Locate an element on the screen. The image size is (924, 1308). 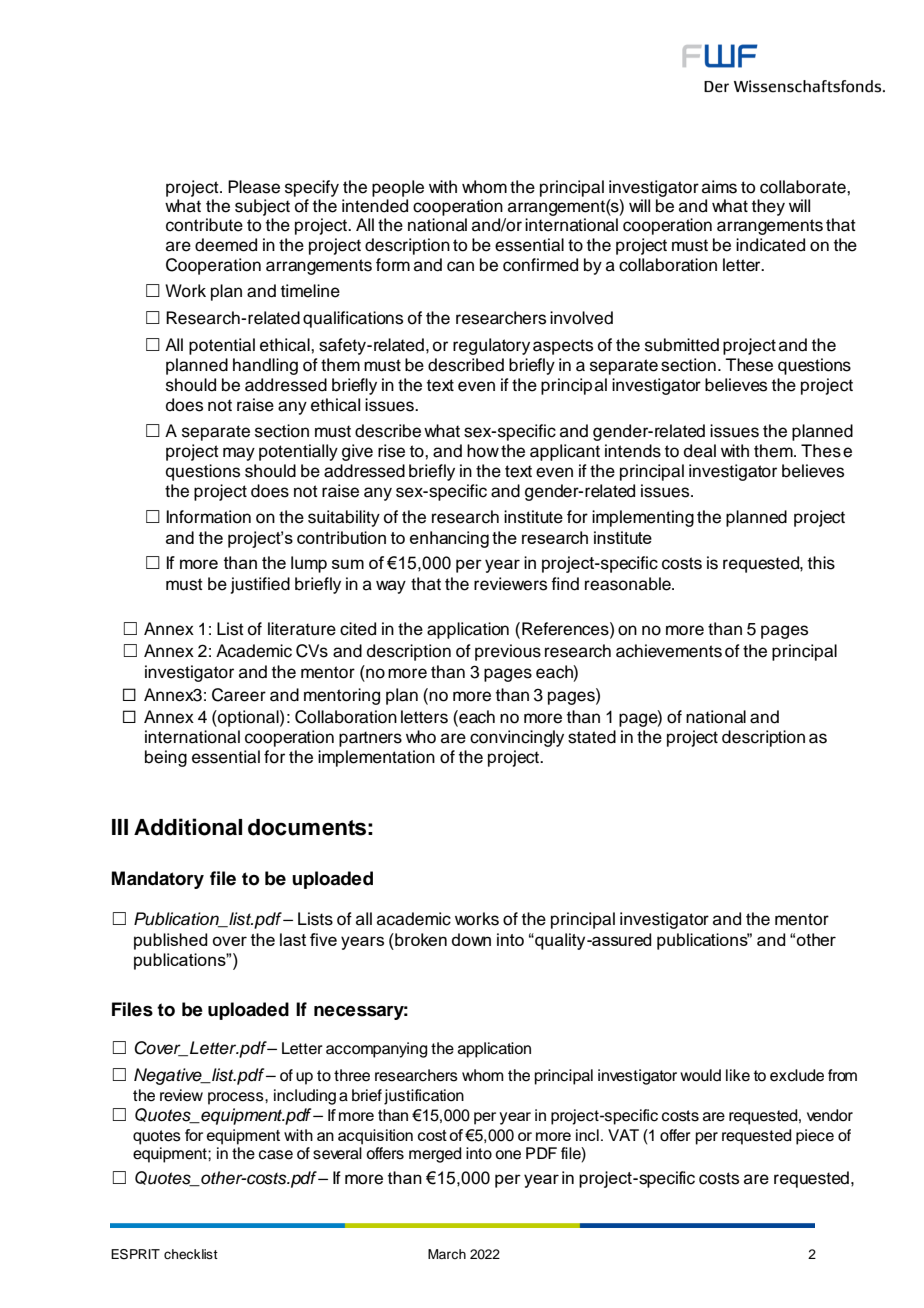
Career is located at coordinates (239, 695).
